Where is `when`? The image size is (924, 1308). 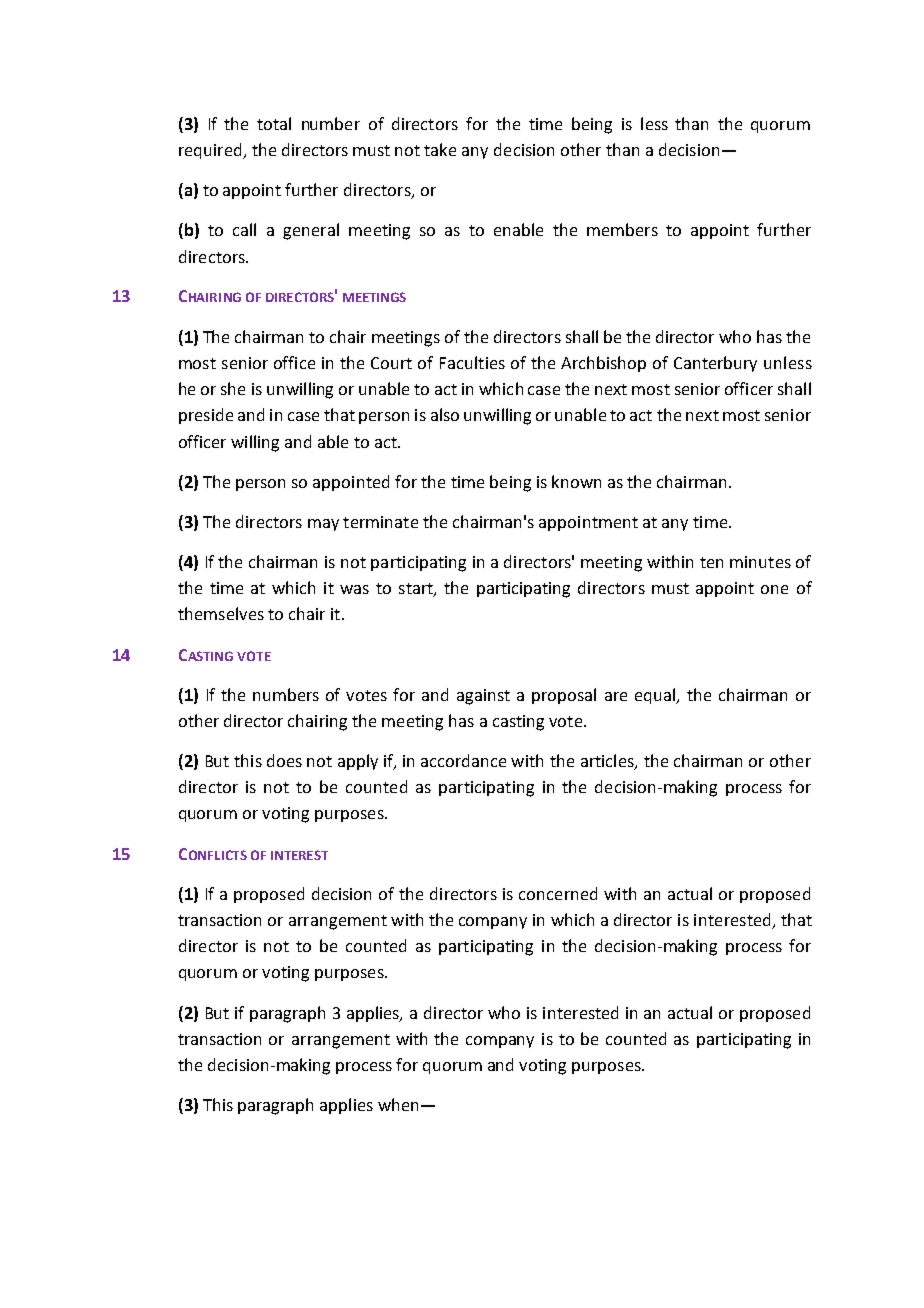
when is located at coordinates (398, 1104).
